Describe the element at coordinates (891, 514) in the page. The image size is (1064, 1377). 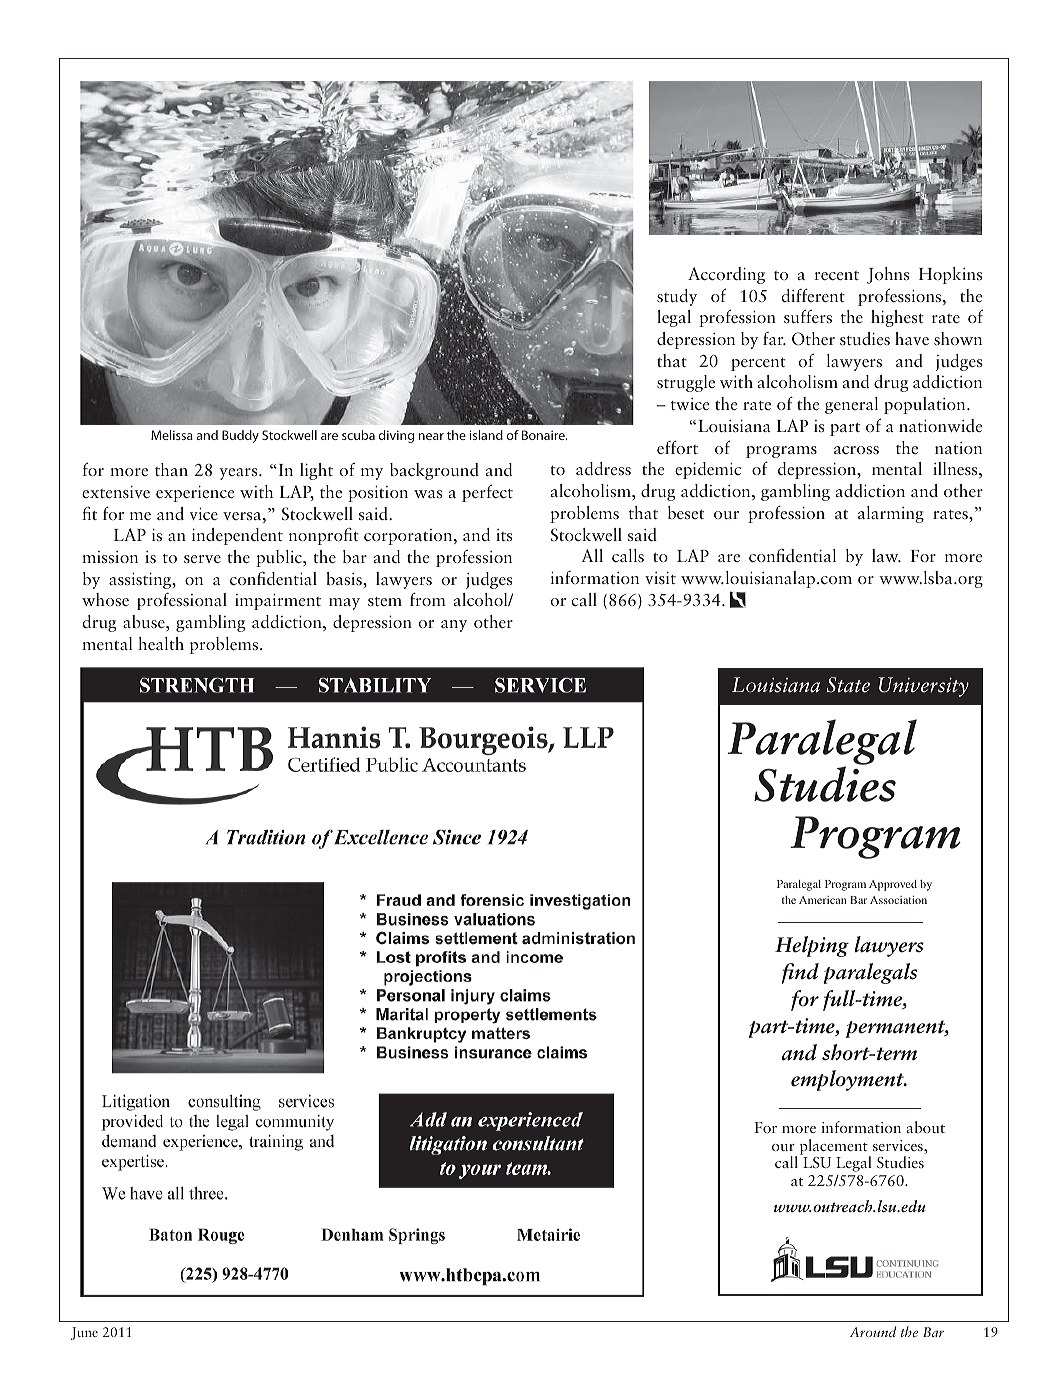
I see `alarming` at that location.
